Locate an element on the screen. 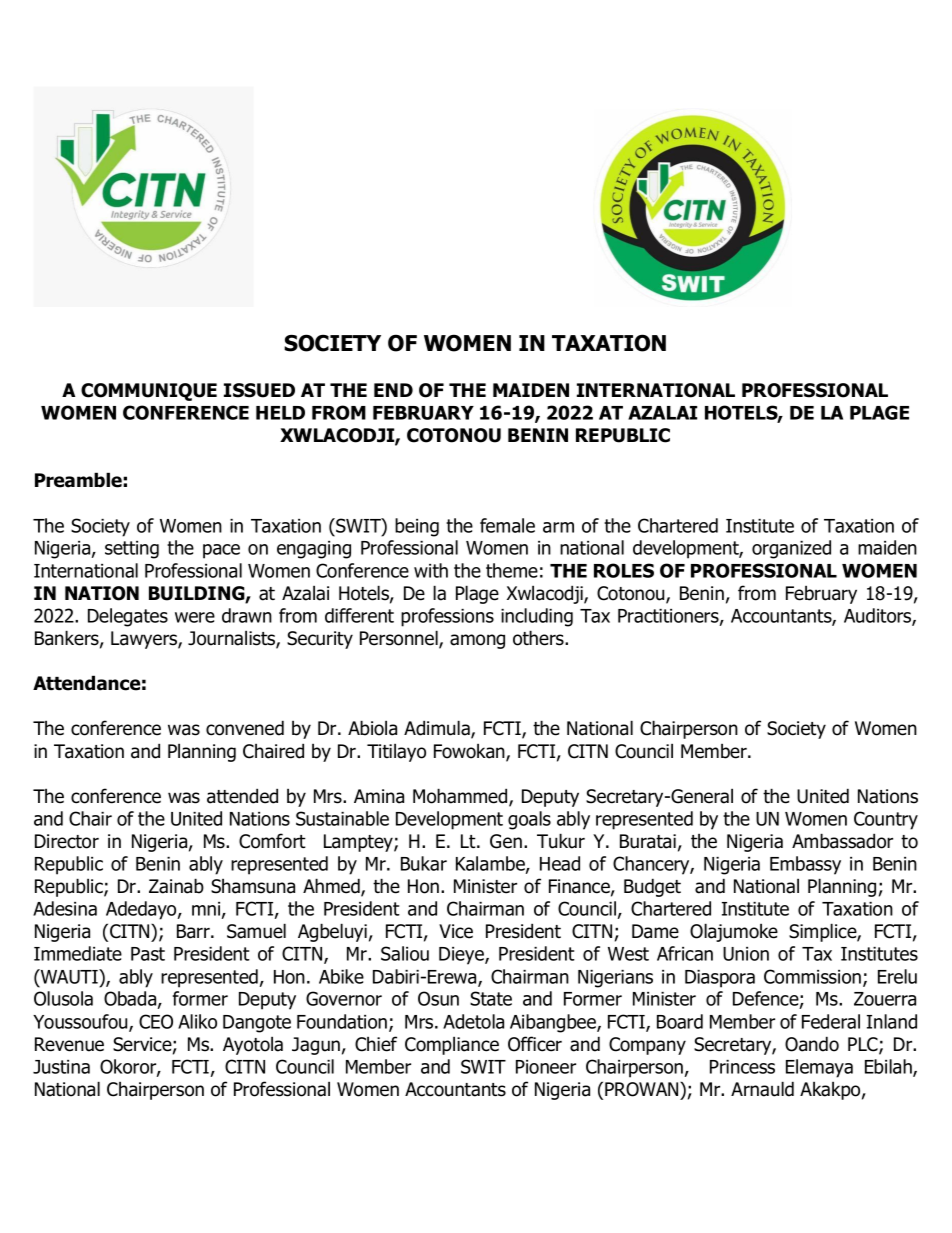 The image size is (952, 1233). ROLES is located at coordinates (624, 570).
